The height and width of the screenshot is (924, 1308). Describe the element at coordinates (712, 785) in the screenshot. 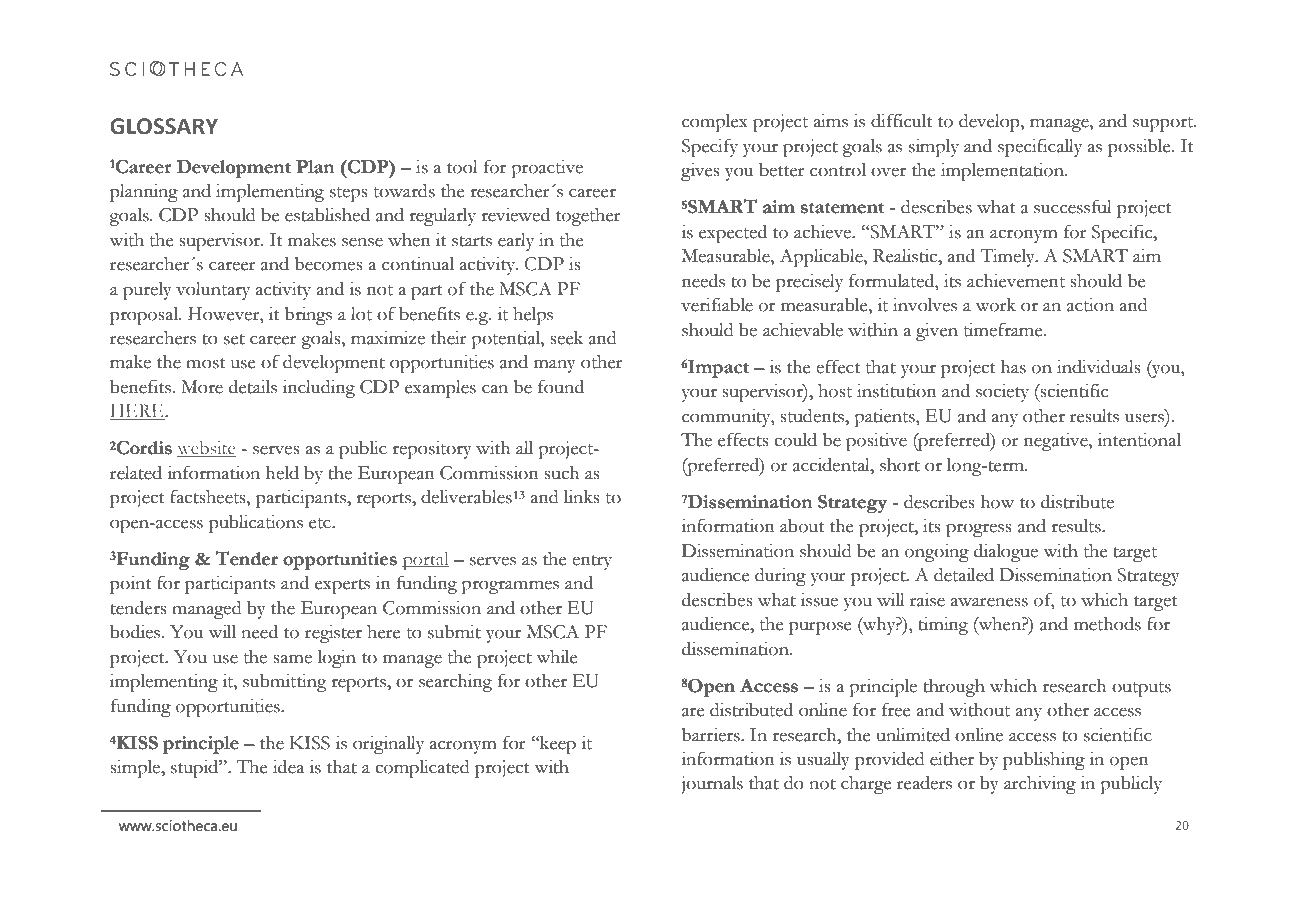

I see `journals` at that location.
